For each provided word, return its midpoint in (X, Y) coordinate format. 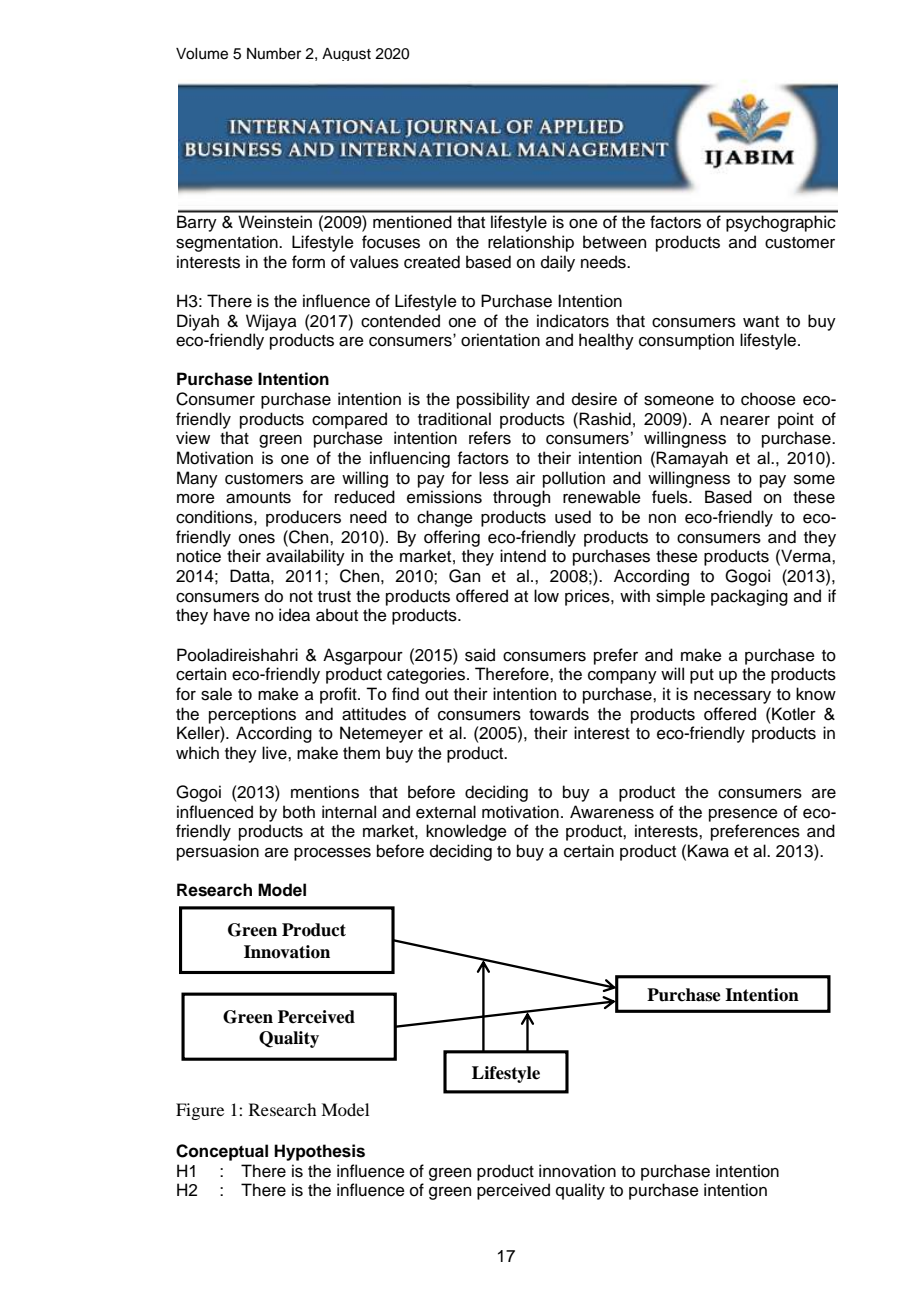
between (614, 242)
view (193, 438)
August (346, 54)
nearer (745, 421)
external (446, 812)
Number (274, 54)
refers (490, 438)
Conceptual (222, 1152)
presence (743, 815)
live (275, 753)
